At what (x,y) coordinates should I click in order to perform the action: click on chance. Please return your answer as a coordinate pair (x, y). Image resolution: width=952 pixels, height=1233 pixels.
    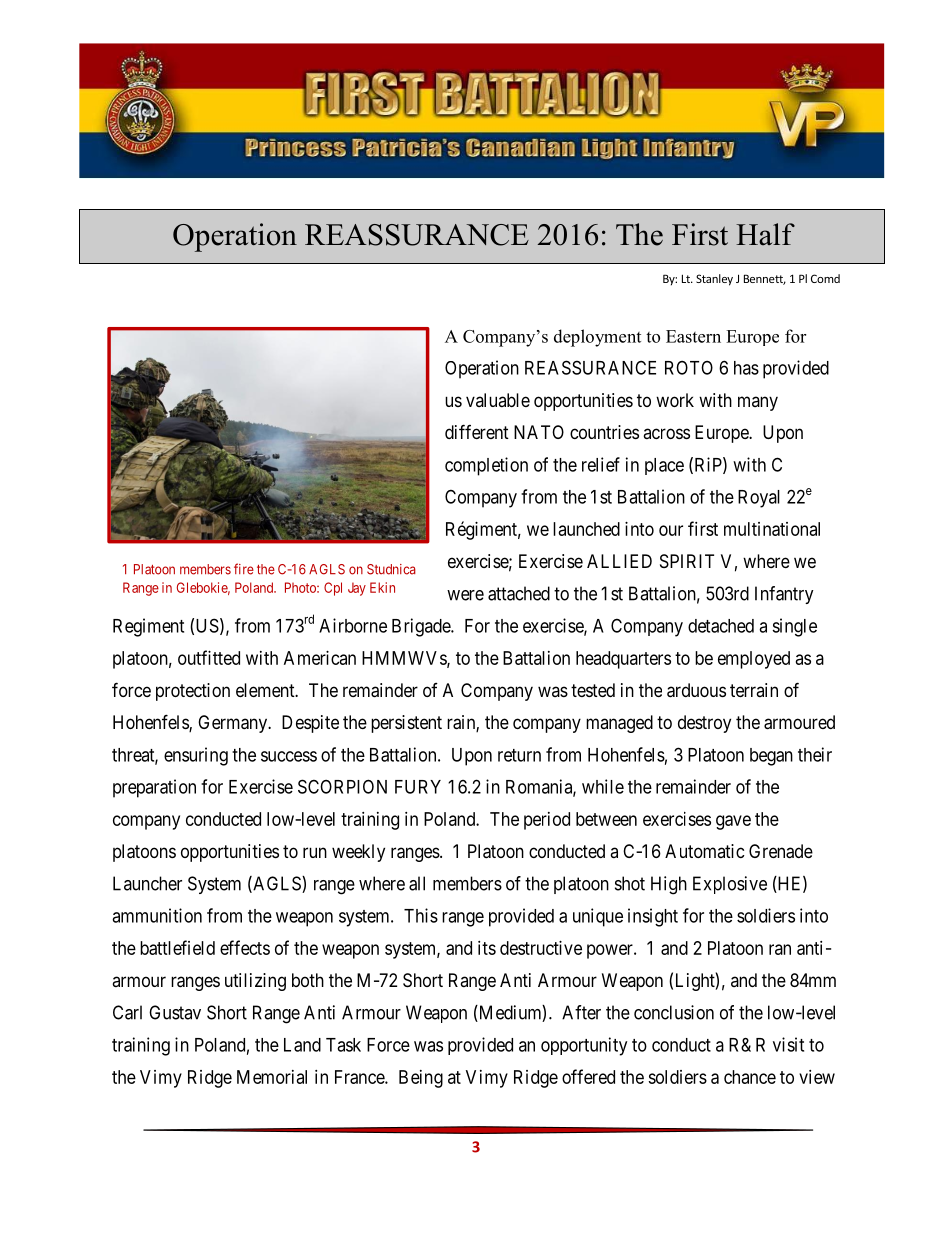
    Looking at the image, I should click on (750, 1077).
